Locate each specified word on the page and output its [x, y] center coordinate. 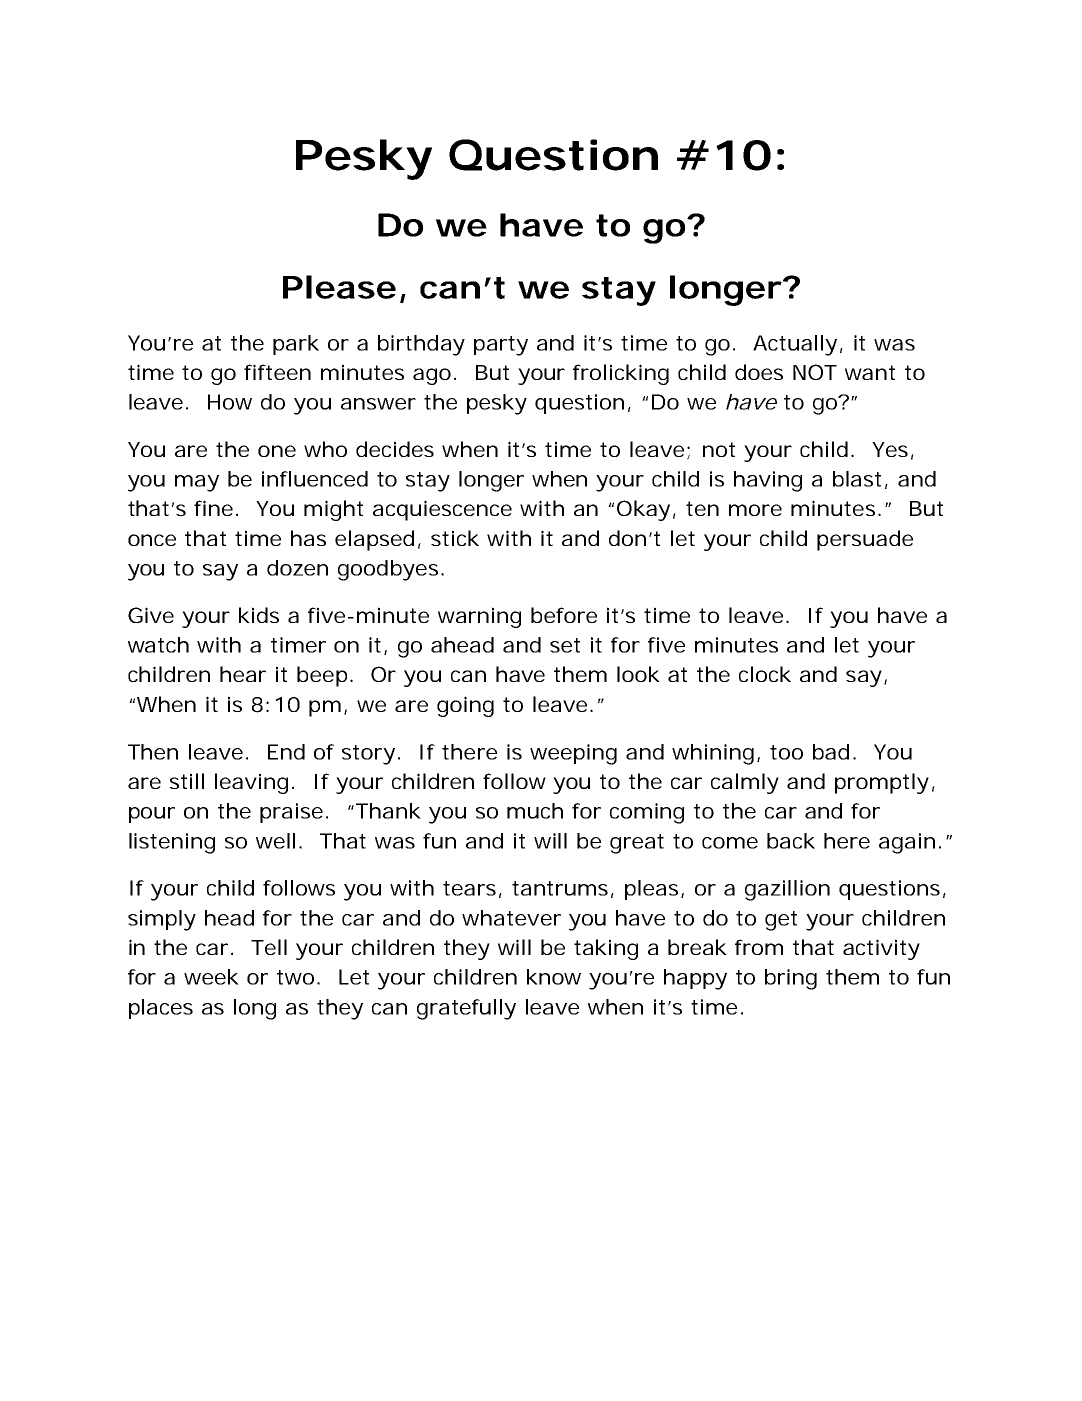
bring [791, 979]
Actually [795, 345]
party [501, 346]
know [554, 977]
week [211, 977]
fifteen [277, 372]
